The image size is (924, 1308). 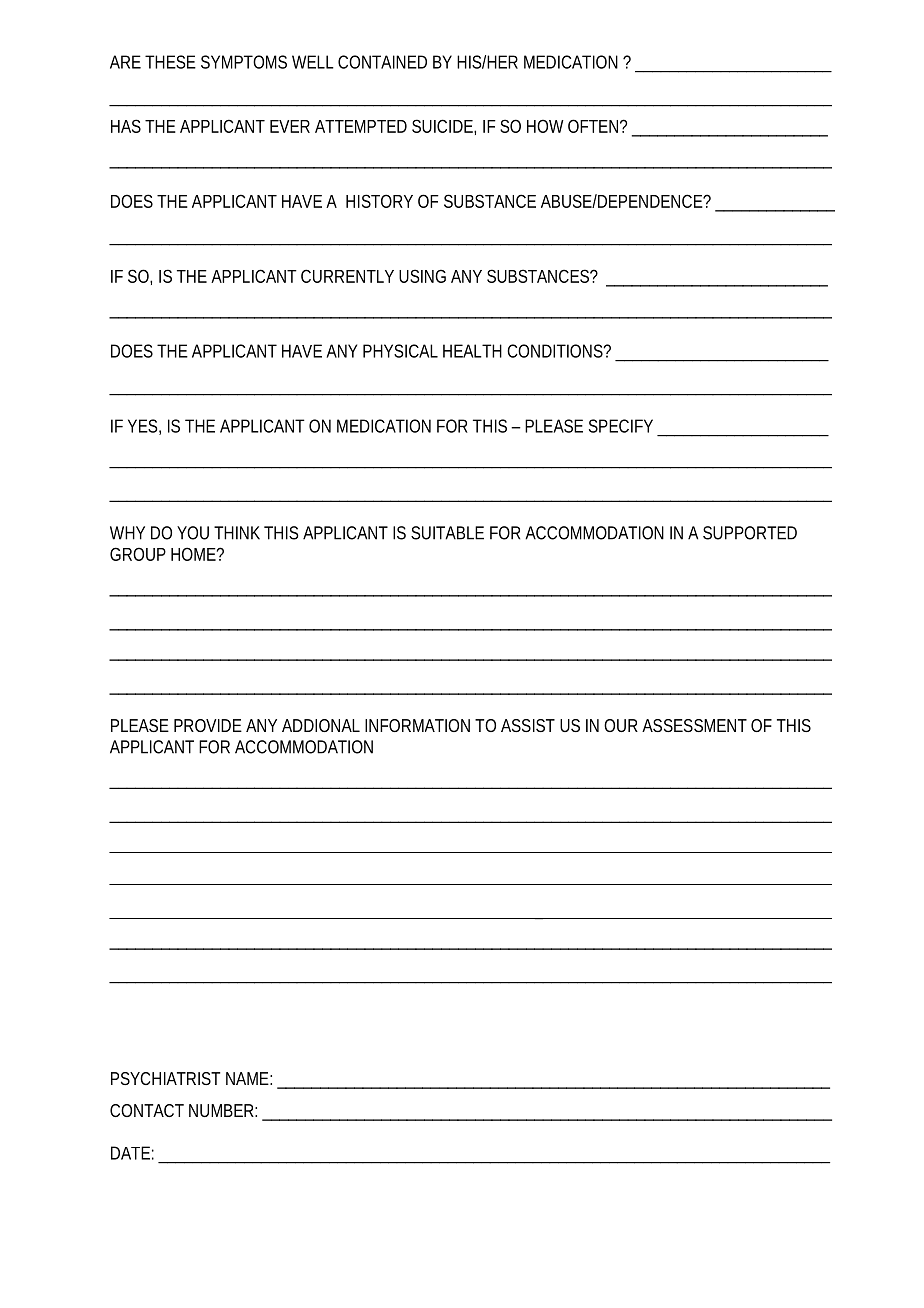 What do you see at coordinates (170, 62) in the screenshot?
I see `THESE` at bounding box center [170, 62].
